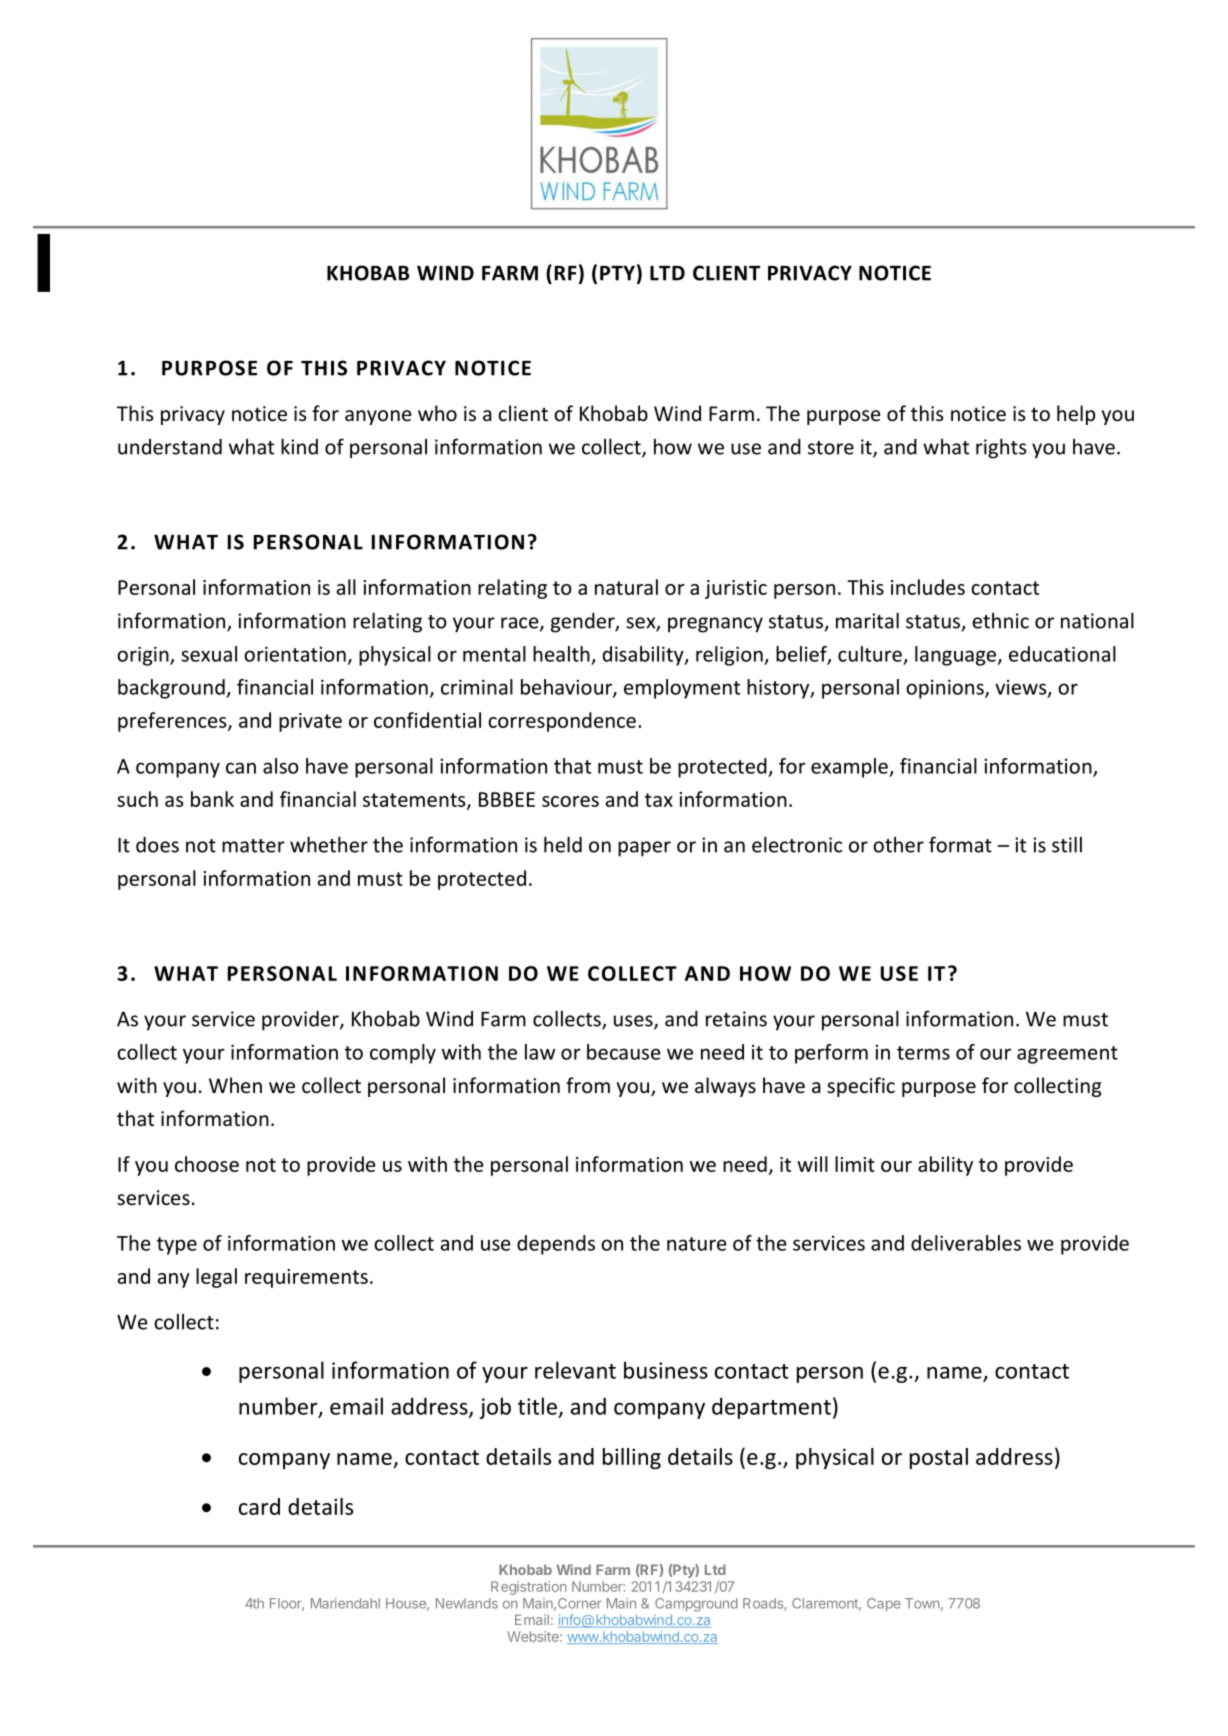 This image has width=1228, height=1736. What do you see at coordinates (299, 446) in the image?
I see `kind` at bounding box center [299, 446].
